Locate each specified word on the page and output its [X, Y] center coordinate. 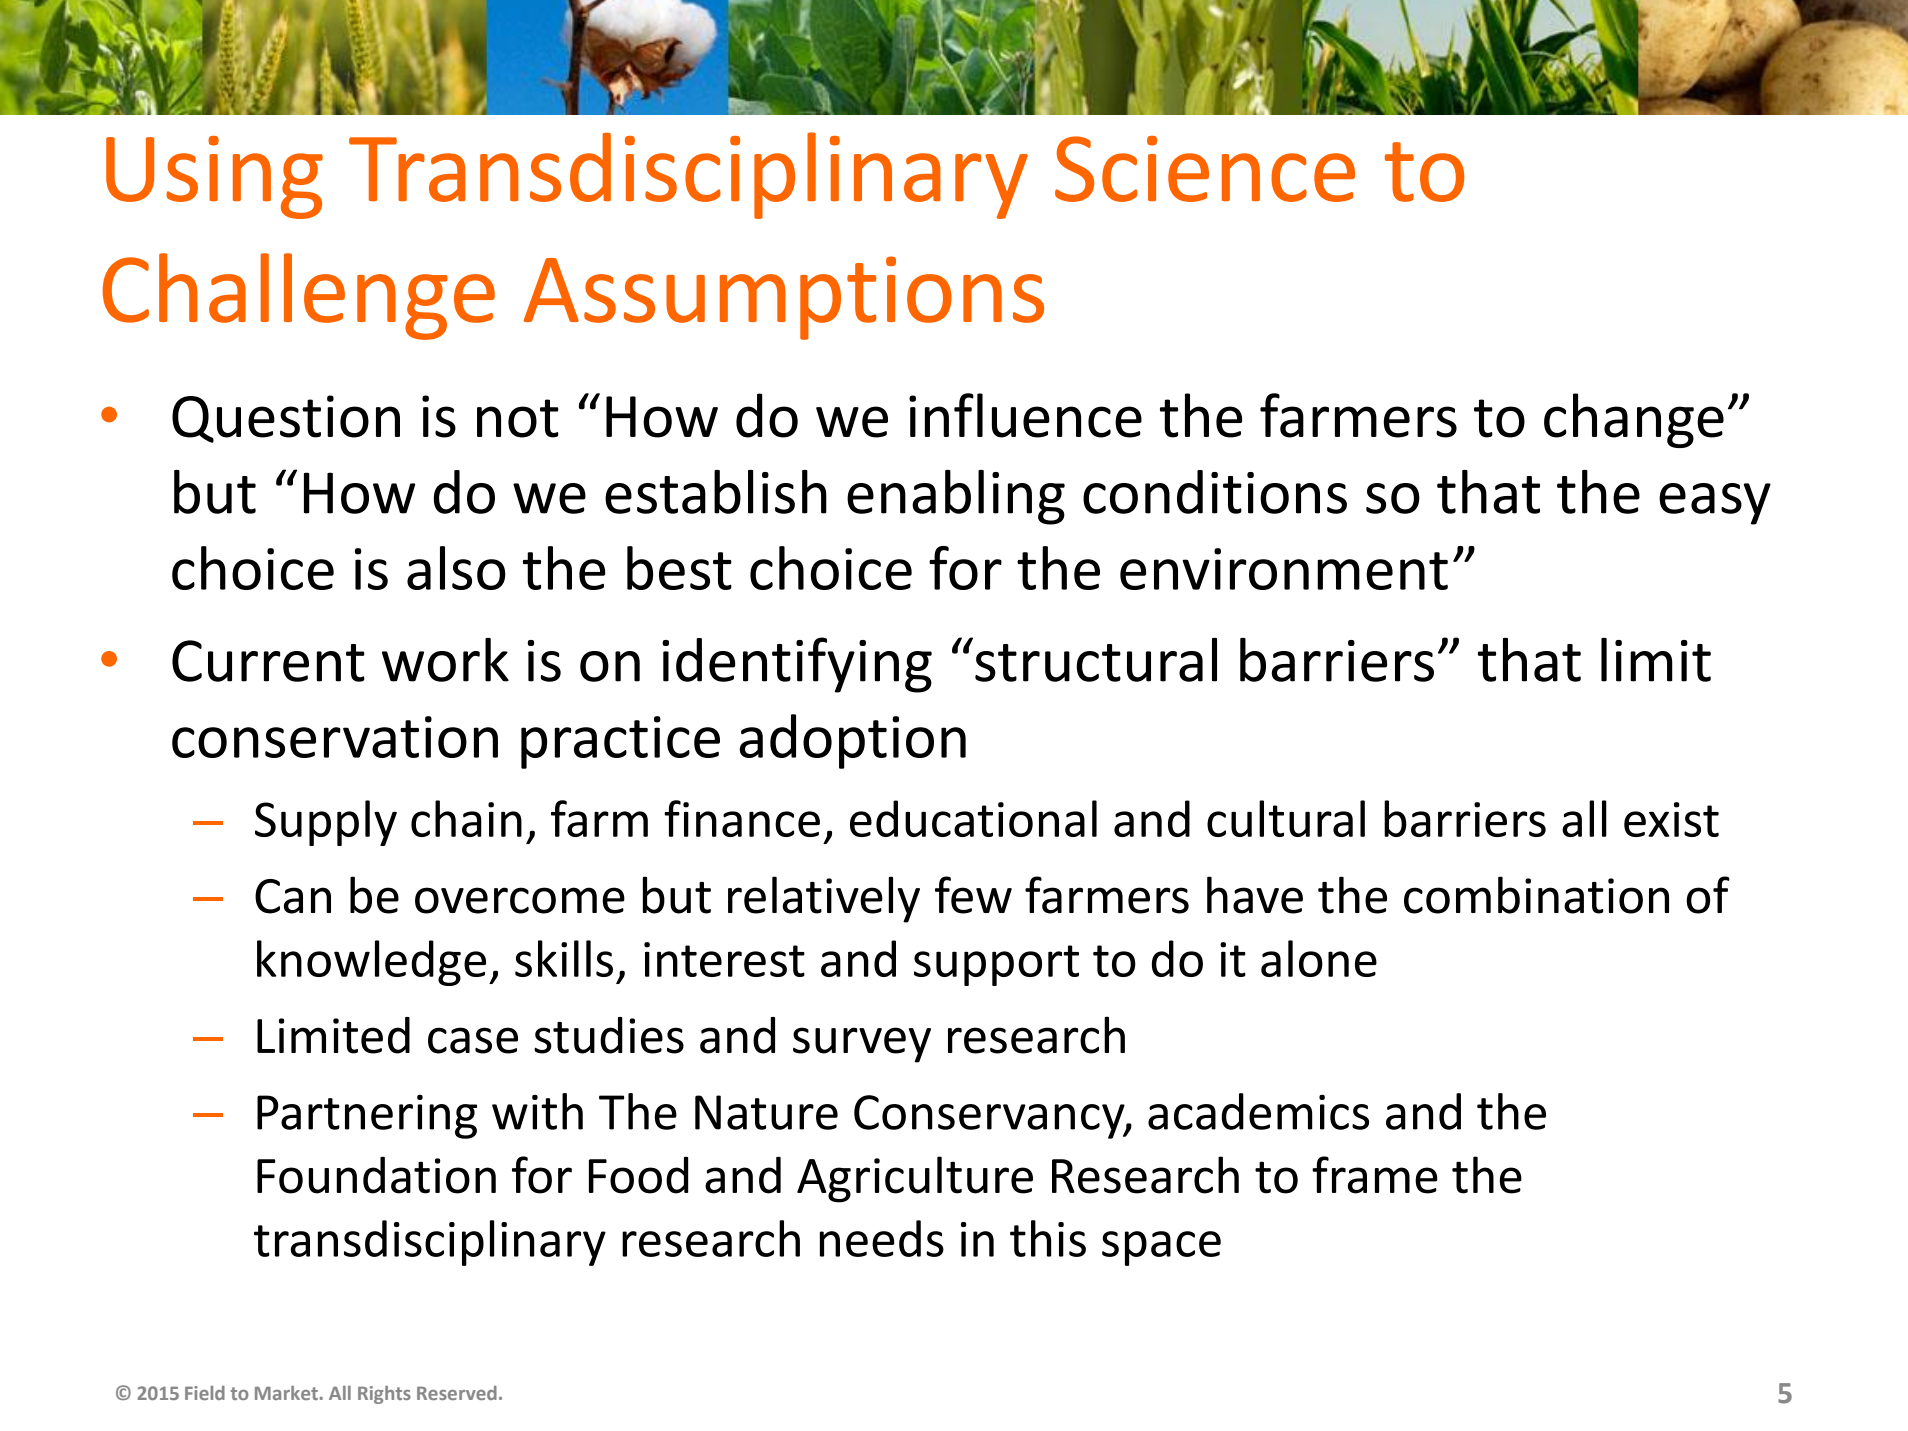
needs [882, 1238]
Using [214, 177]
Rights [384, 1395]
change [1634, 420]
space [1161, 1248]
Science [1205, 169]
